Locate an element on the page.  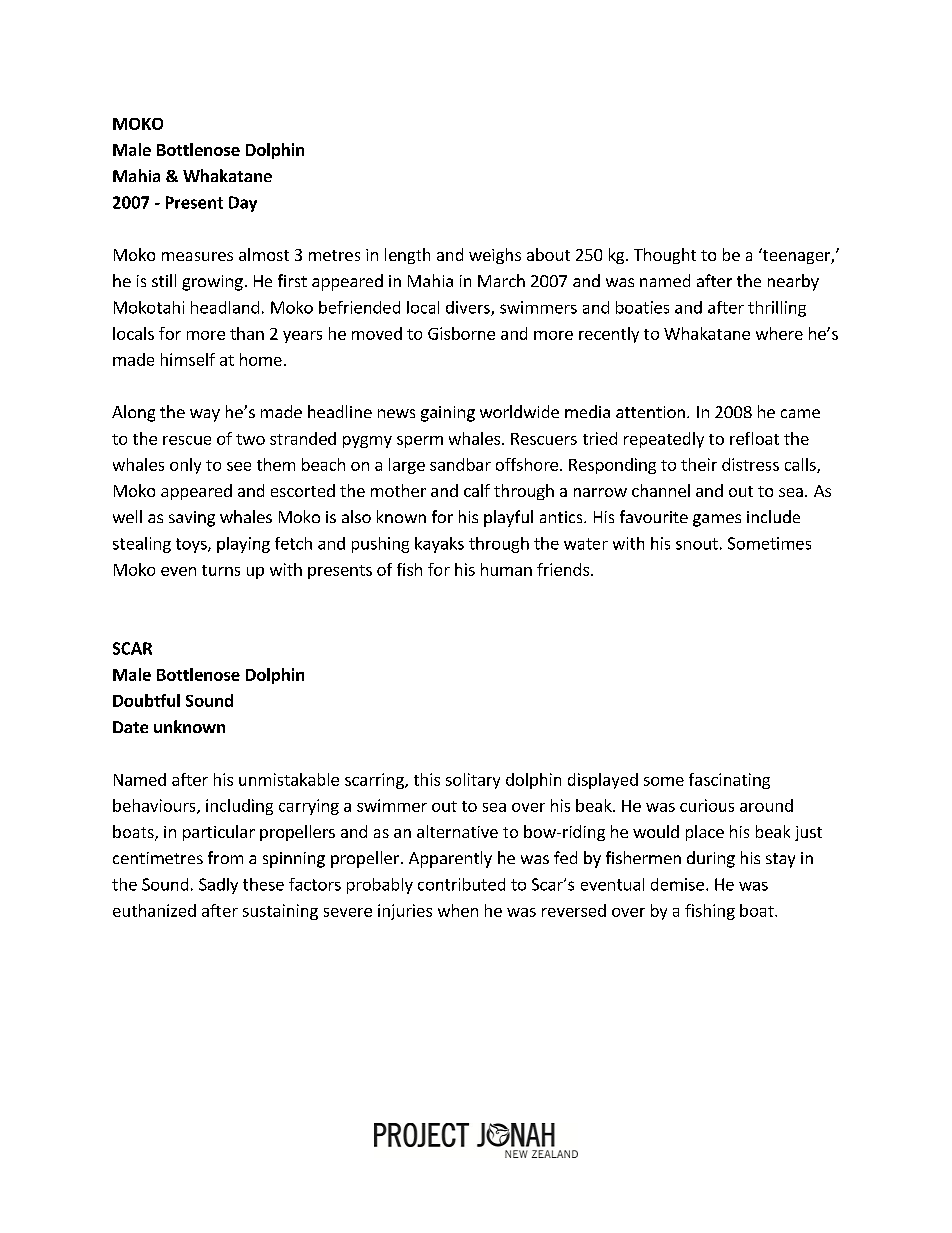
Day is located at coordinates (243, 204).
